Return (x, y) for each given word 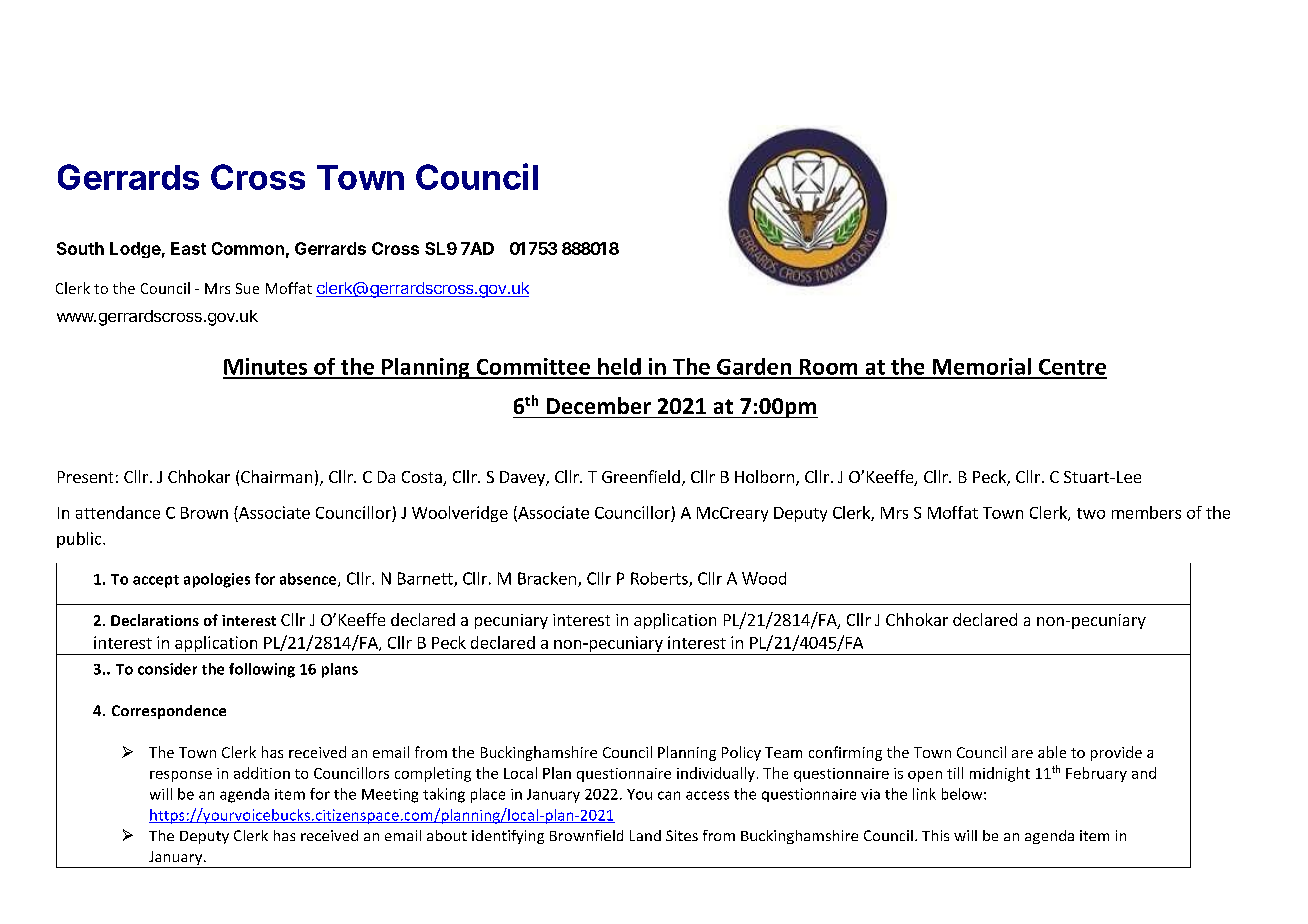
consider (167, 669)
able (1052, 752)
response (181, 776)
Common (248, 248)
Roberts (660, 579)
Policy (741, 753)
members (1146, 512)
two (1091, 513)
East (188, 248)
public (80, 540)
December (599, 405)
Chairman (276, 476)
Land (645, 835)
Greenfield (641, 476)
